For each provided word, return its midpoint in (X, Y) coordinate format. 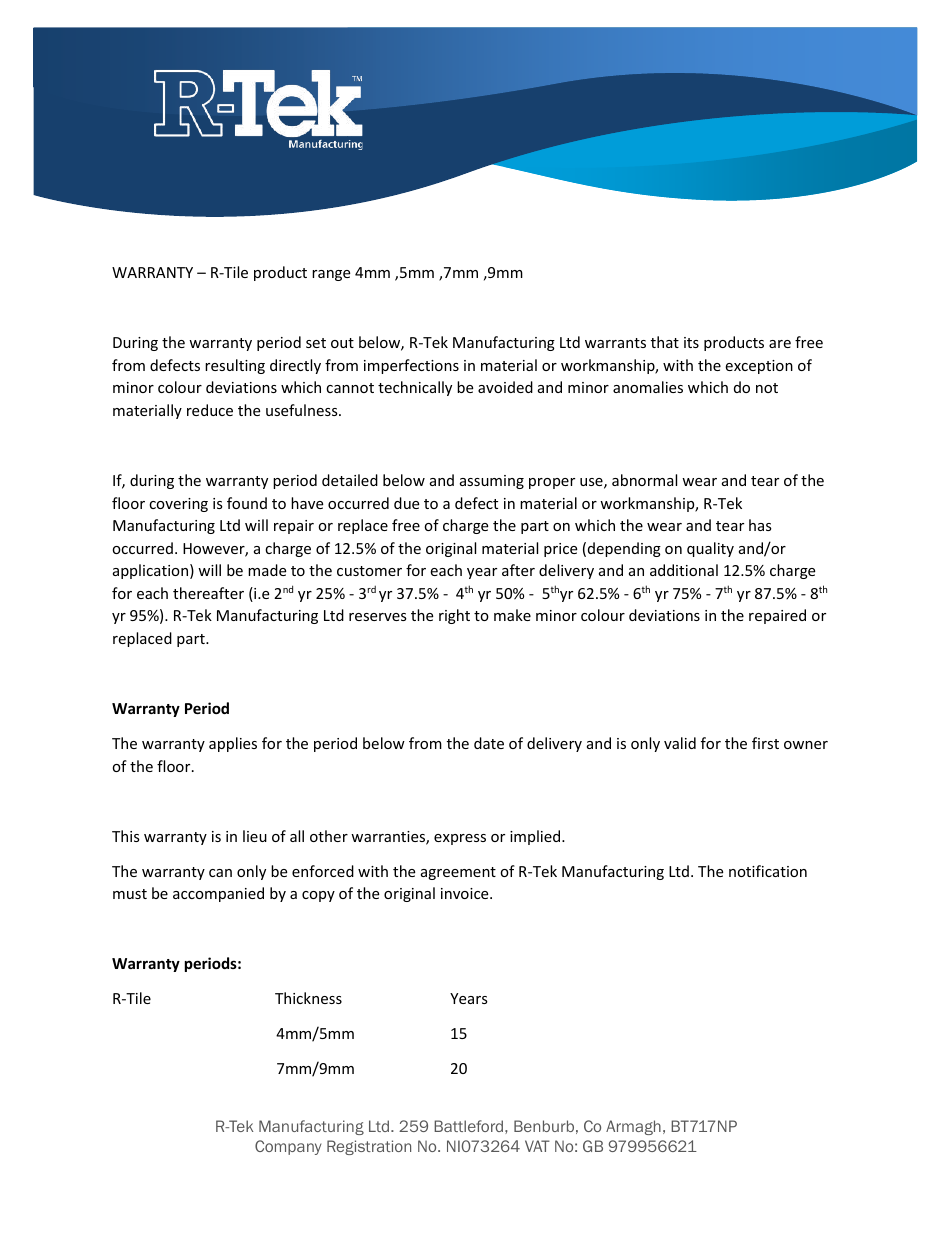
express (460, 839)
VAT (537, 1146)
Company (288, 1147)
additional (684, 570)
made (267, 570)
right (454, 616)
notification (768, 871)
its (691, 342)
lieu (255, 836)
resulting (235, 366)
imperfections (411, 366)
